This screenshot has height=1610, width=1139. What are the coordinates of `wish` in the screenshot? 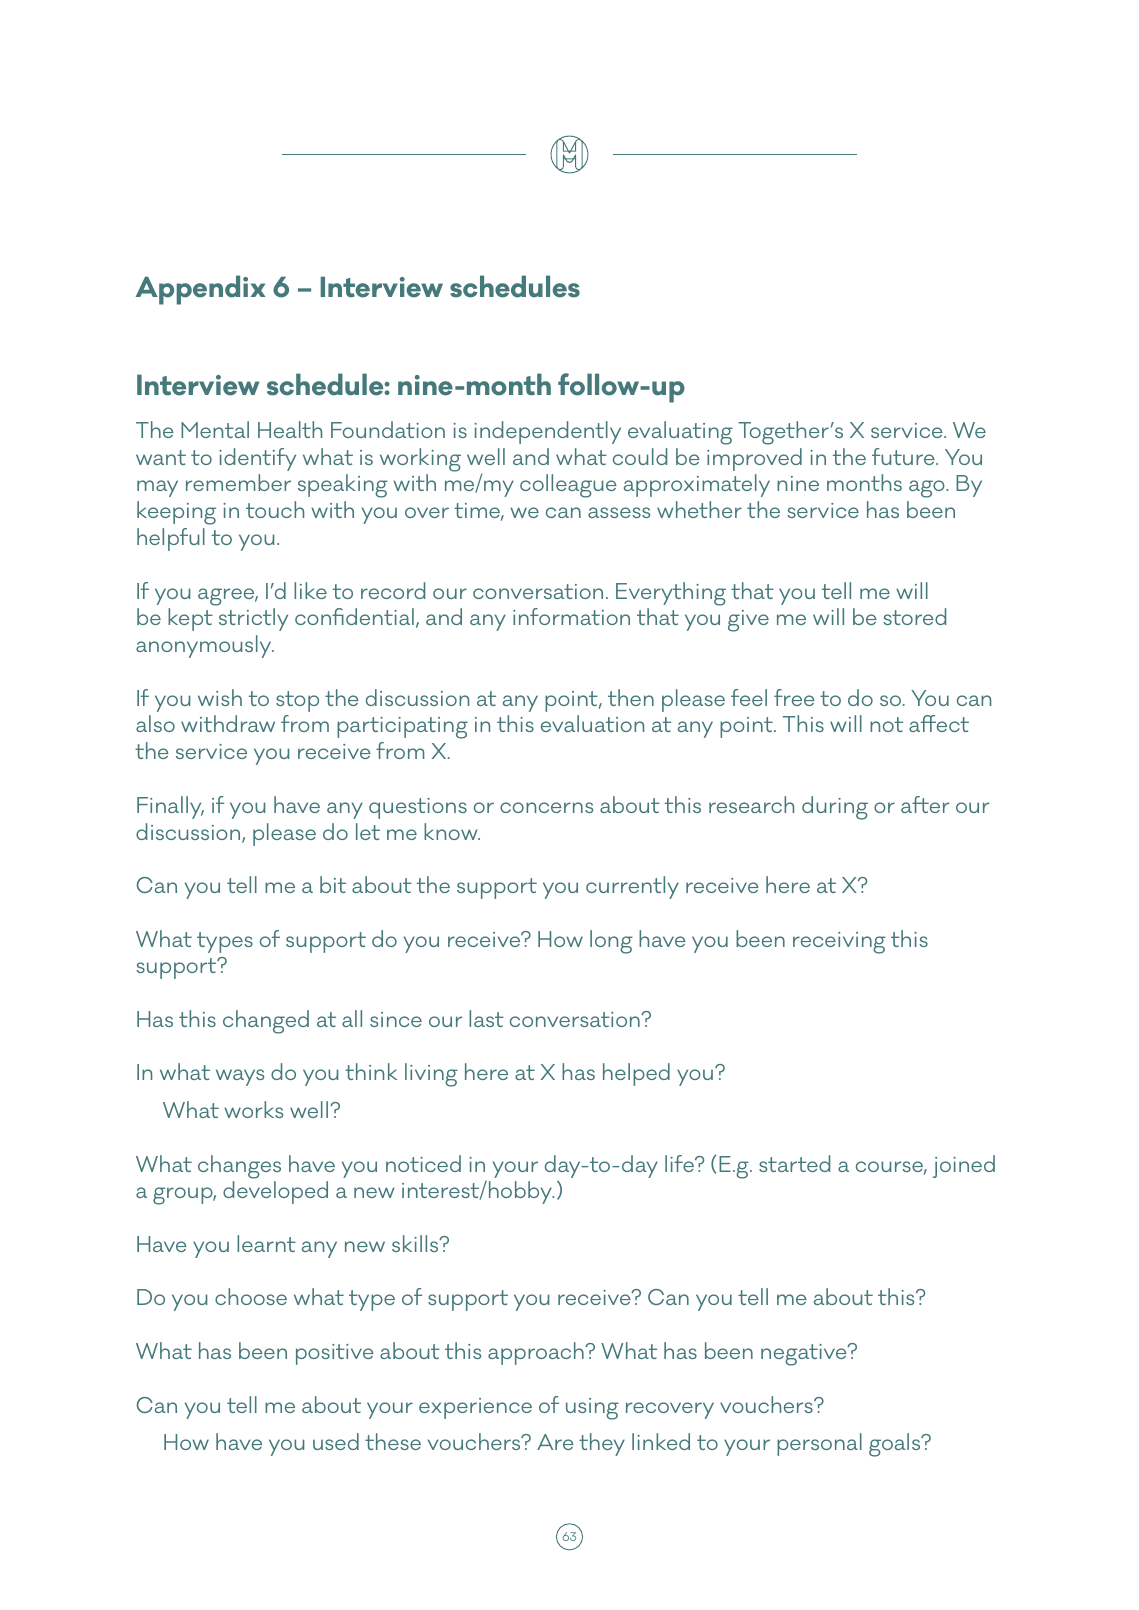 It's located at (220, 697).
